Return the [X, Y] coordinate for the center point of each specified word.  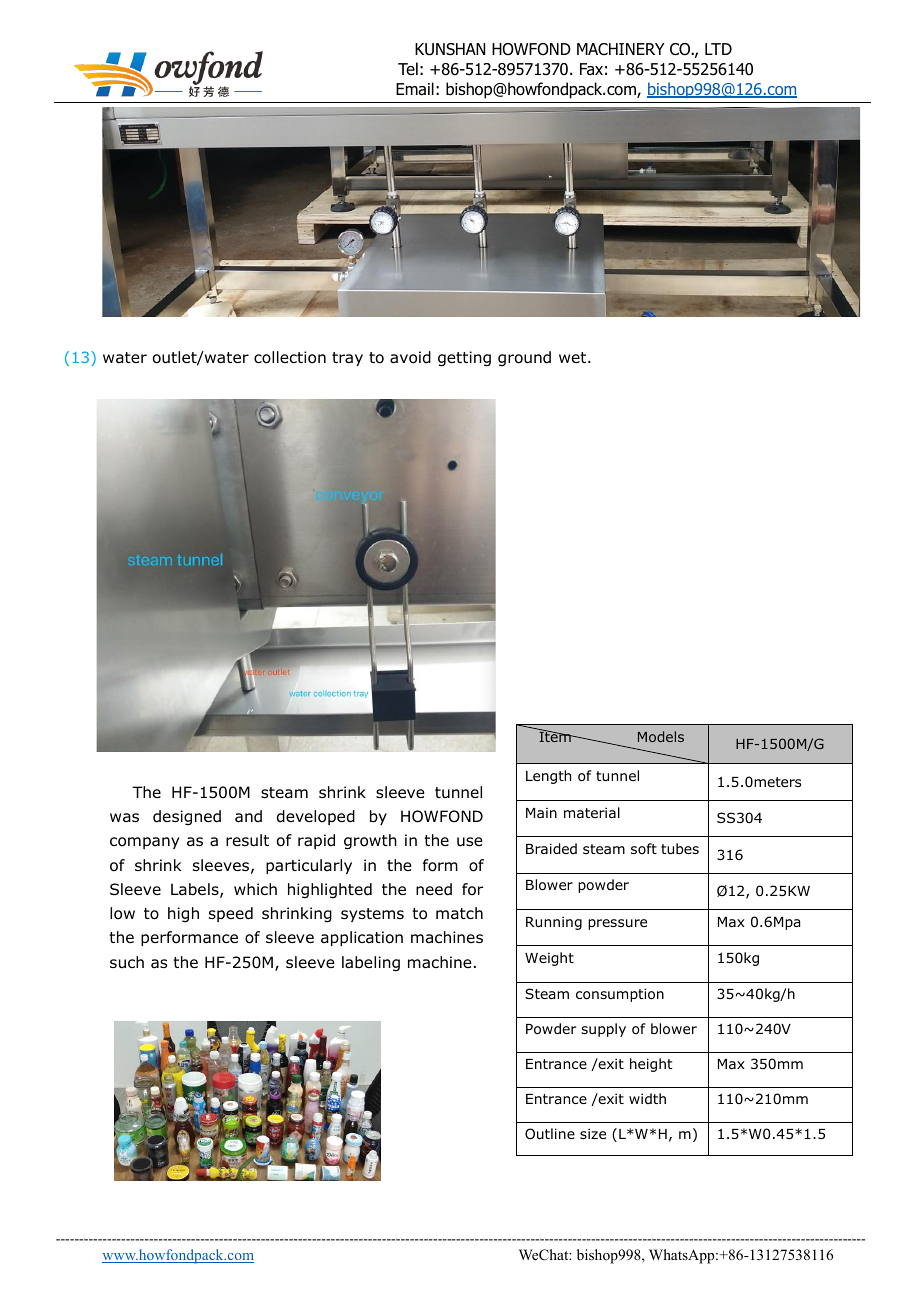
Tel [408, 68]
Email [415, 89]
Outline [550, 1134]
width [647, 1098]
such [127, 962]
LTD [718, 49]
